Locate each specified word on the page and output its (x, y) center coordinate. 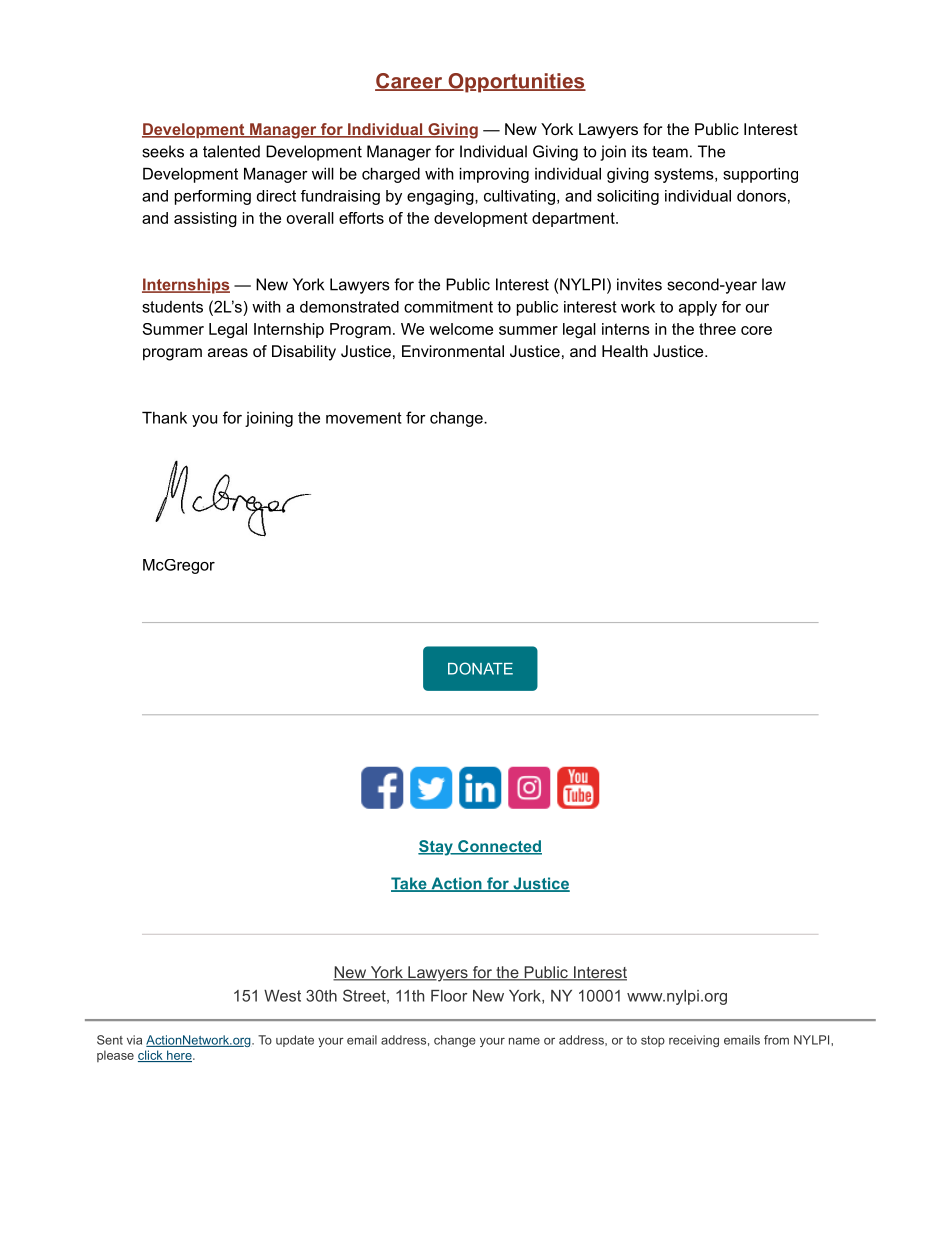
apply (698, 308)
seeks (163, 151)
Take (410, 884)
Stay (436, 848)
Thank (164, 417)
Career (410, 82)
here (179, 1056)
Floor (449, 996)
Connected (499, 847)
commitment (448, 307)
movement (364, 418)
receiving (694, 1041)
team (670, 152)
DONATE (480, 668)
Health (625, 351)
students (172, 307)
